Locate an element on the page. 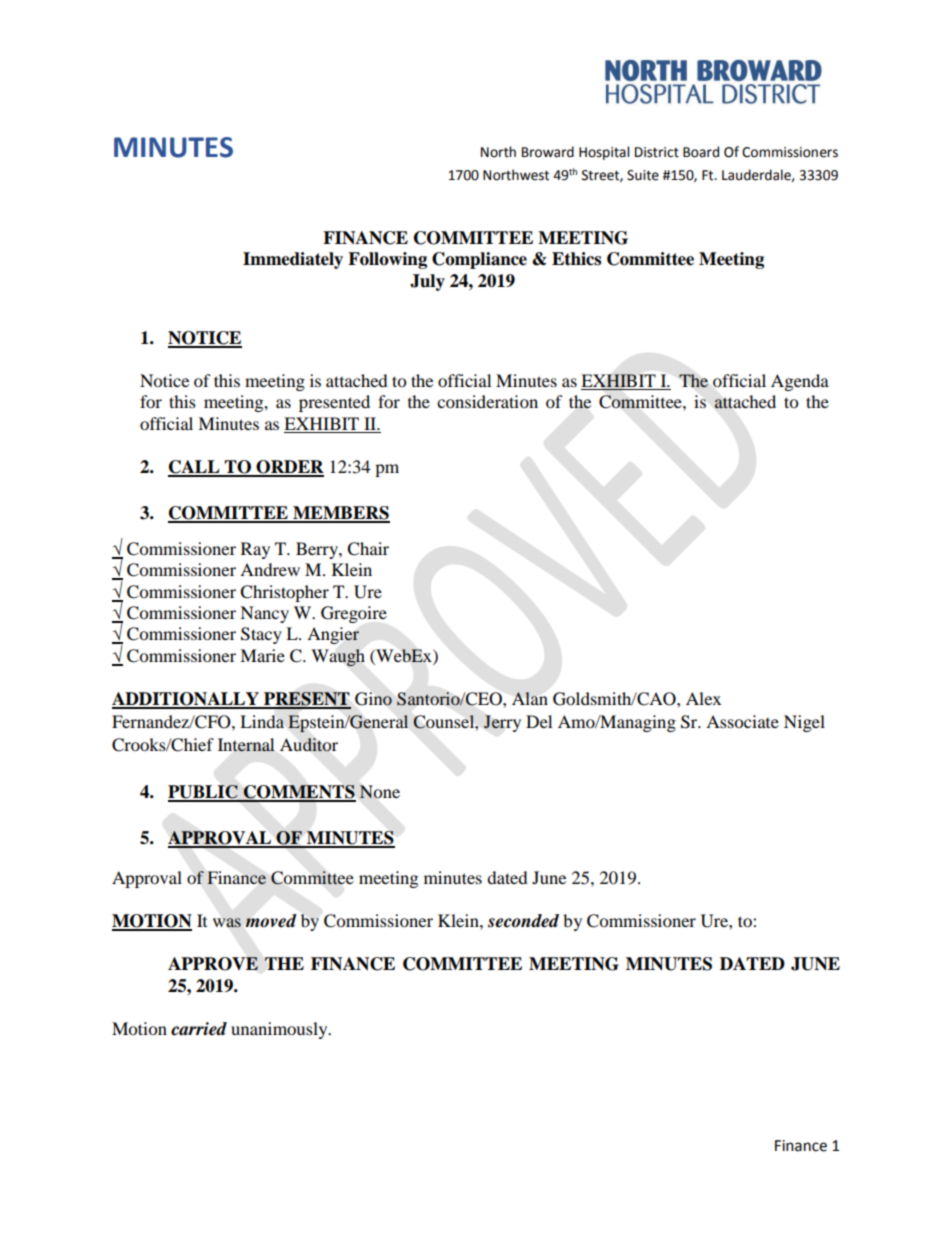 This document has width=952, height=1233. Immediately is located at coordinates (293, 260).
